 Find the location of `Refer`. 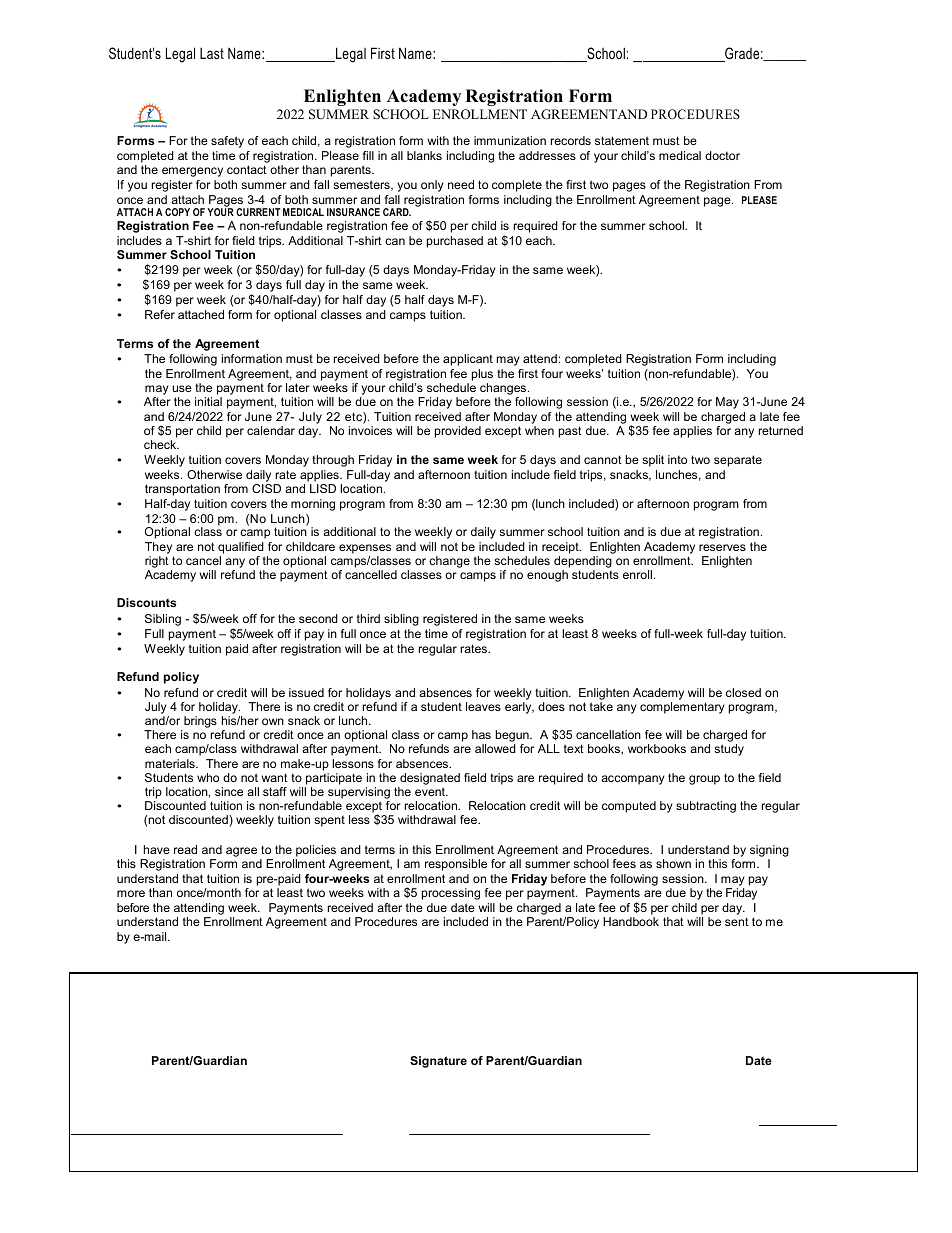

Refer is located at coordinates (160, 314).
